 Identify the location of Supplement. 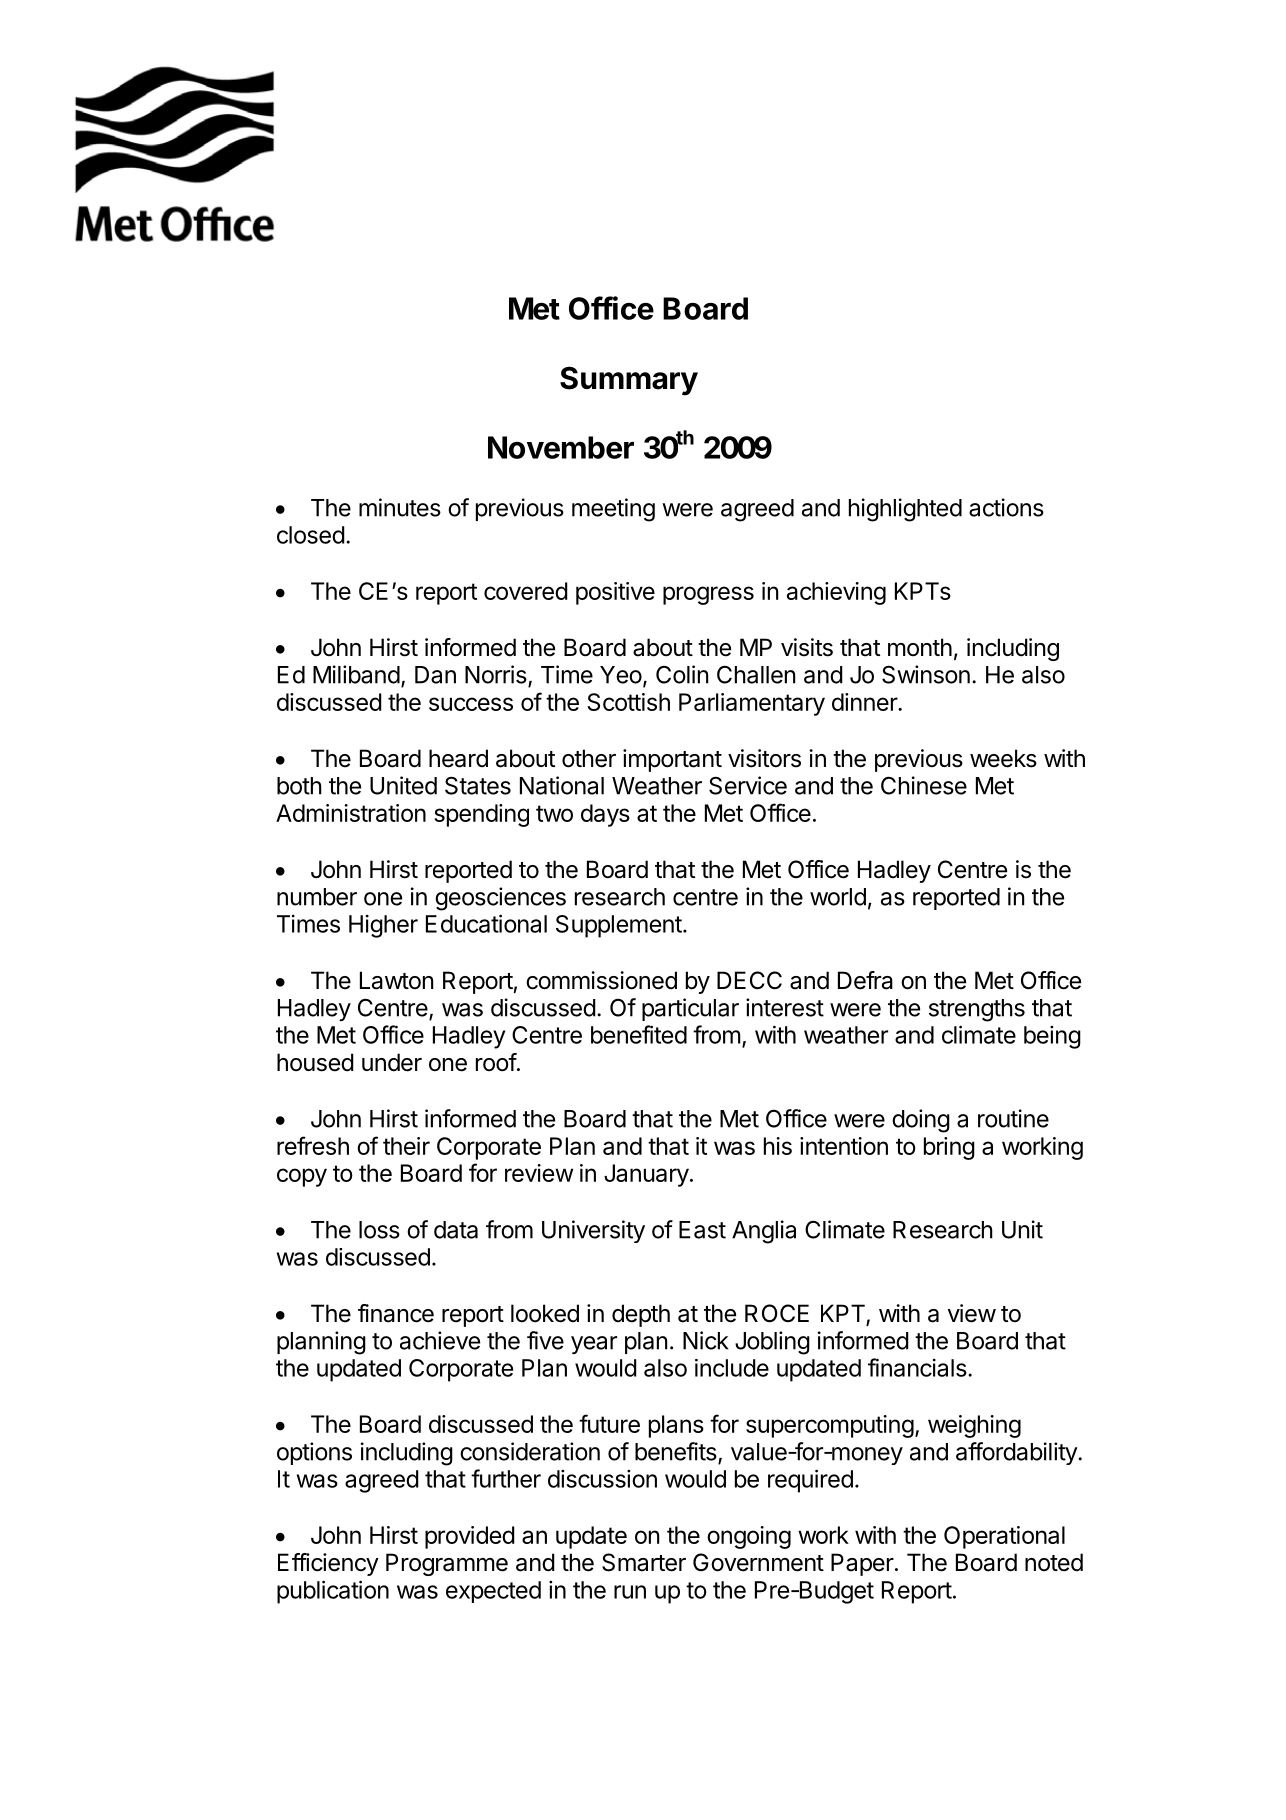
(619, 926).
